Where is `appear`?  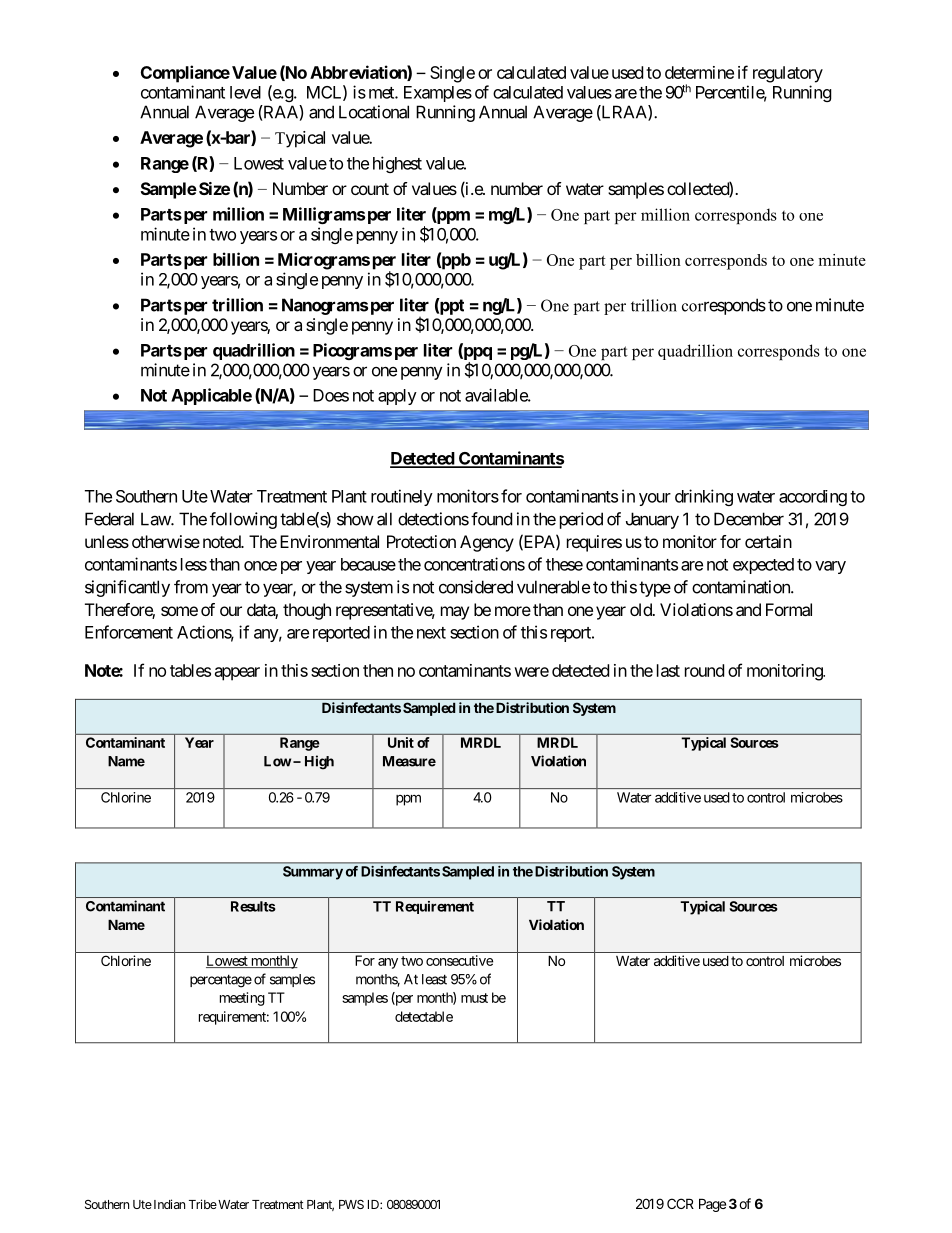
appear is located at coordinates (237, 674).
